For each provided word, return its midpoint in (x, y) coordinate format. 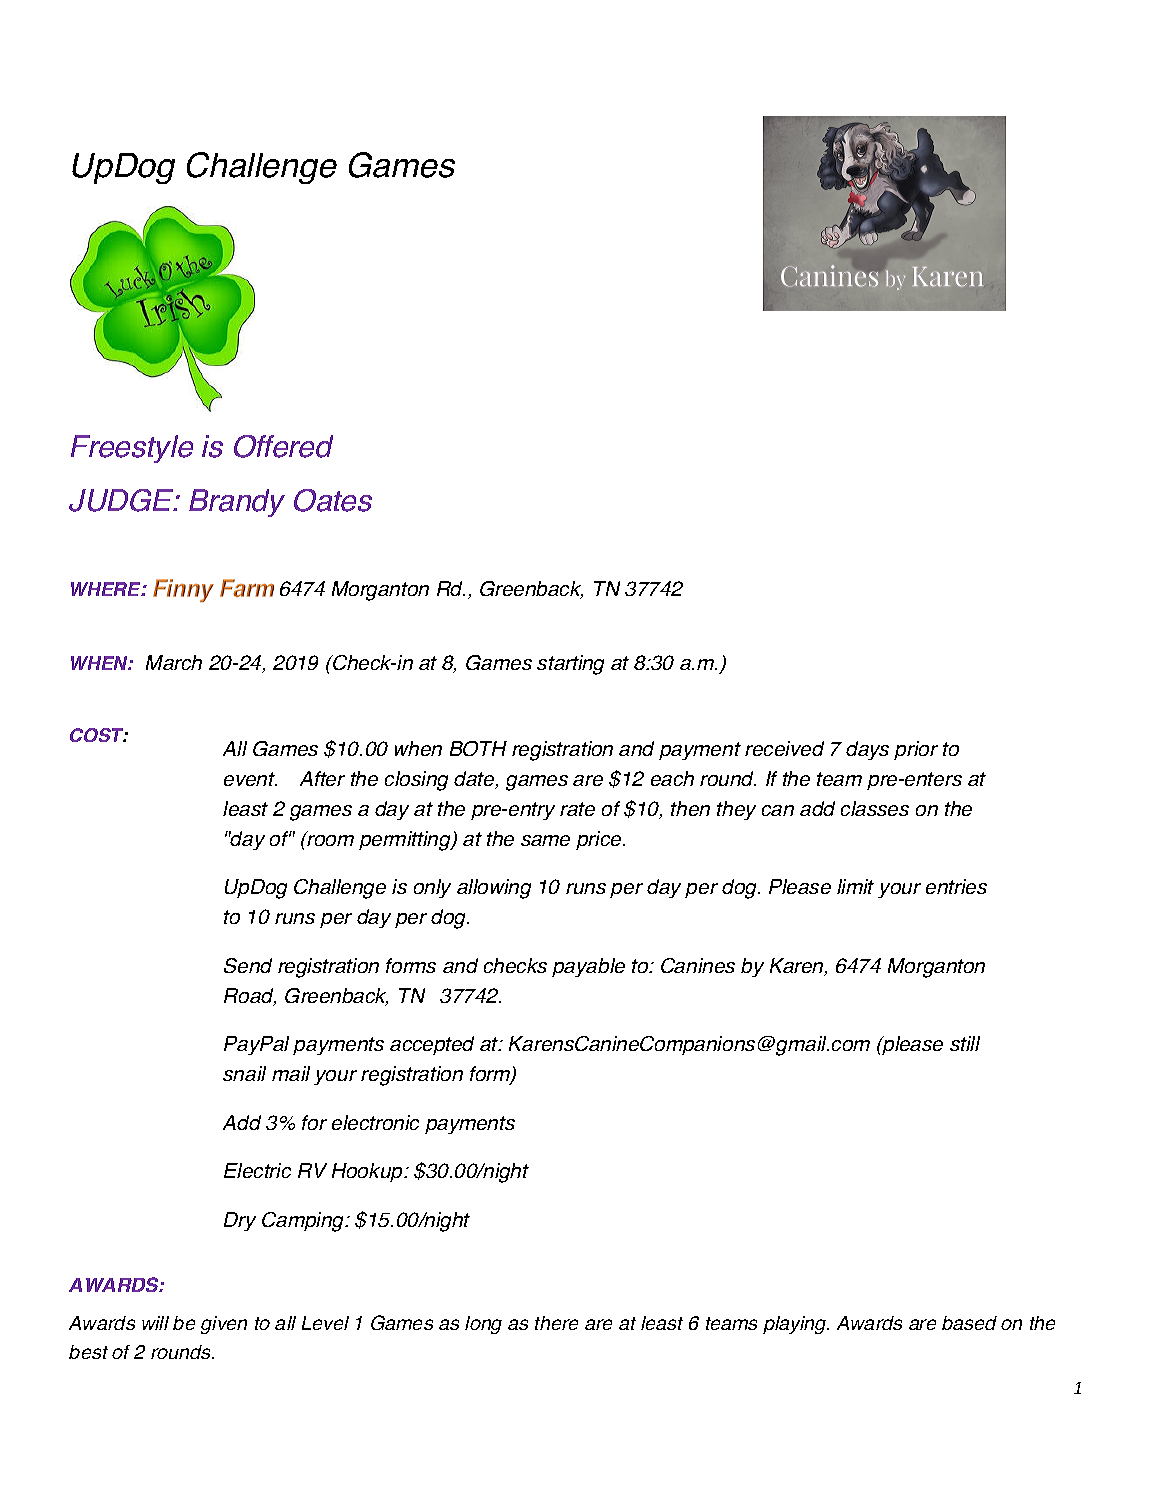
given (224, 1325)
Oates (333, 500)
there (556, 1323)
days (867, 750)
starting (570, 665)
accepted (432, 1045)
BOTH (478, 748)
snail (244, 1073)
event (250, 779)
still (965, 1043)
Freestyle (132, 449)
